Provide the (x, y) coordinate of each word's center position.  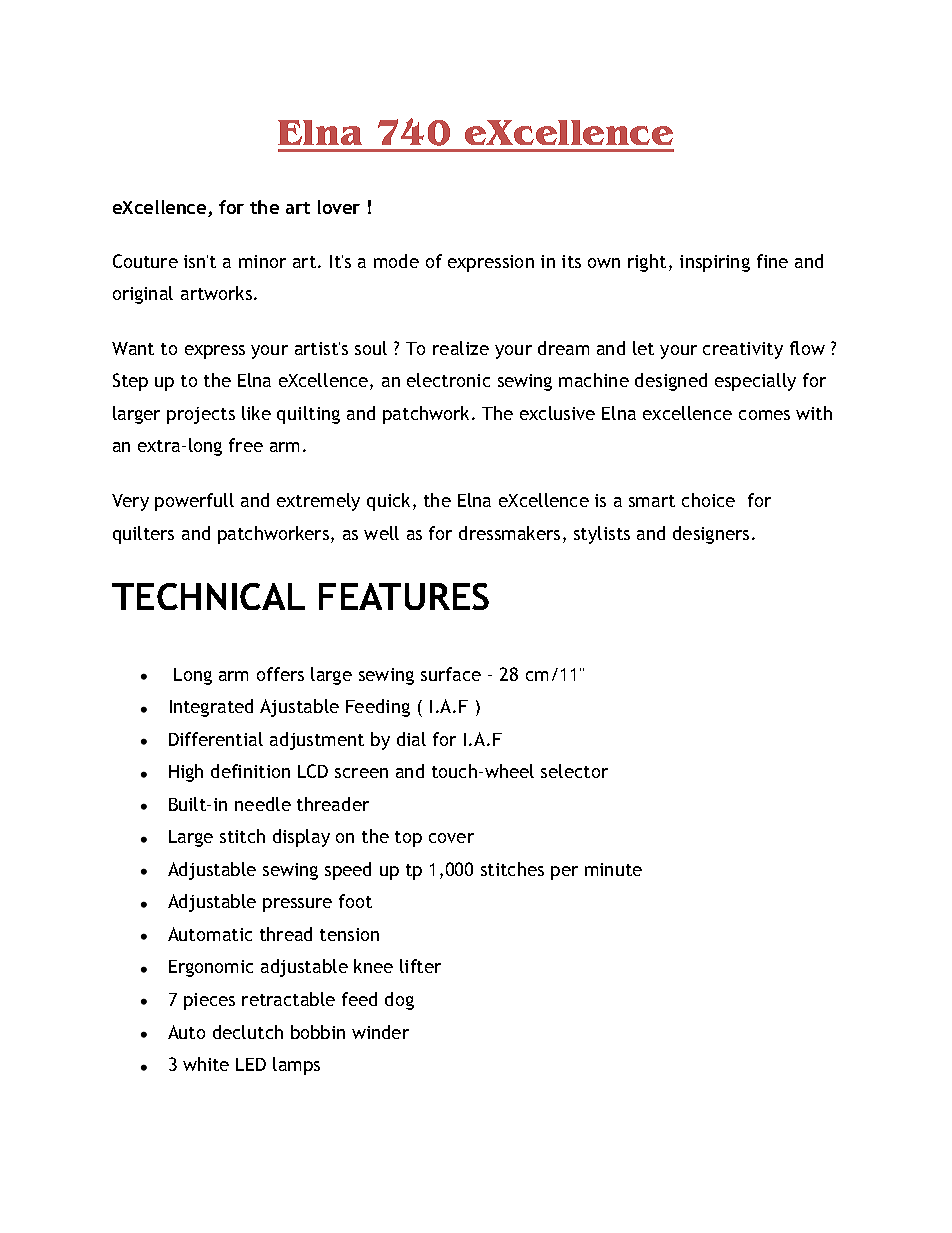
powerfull (194, 502)
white (206, 1064)
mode (396, 261)
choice (708, 500)
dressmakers (509, 533)
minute (613, 869)
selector (574, 771)
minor (262, 261)
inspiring (715, 263)
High (186, 773)
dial (411, 739)
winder (380, 1032)
